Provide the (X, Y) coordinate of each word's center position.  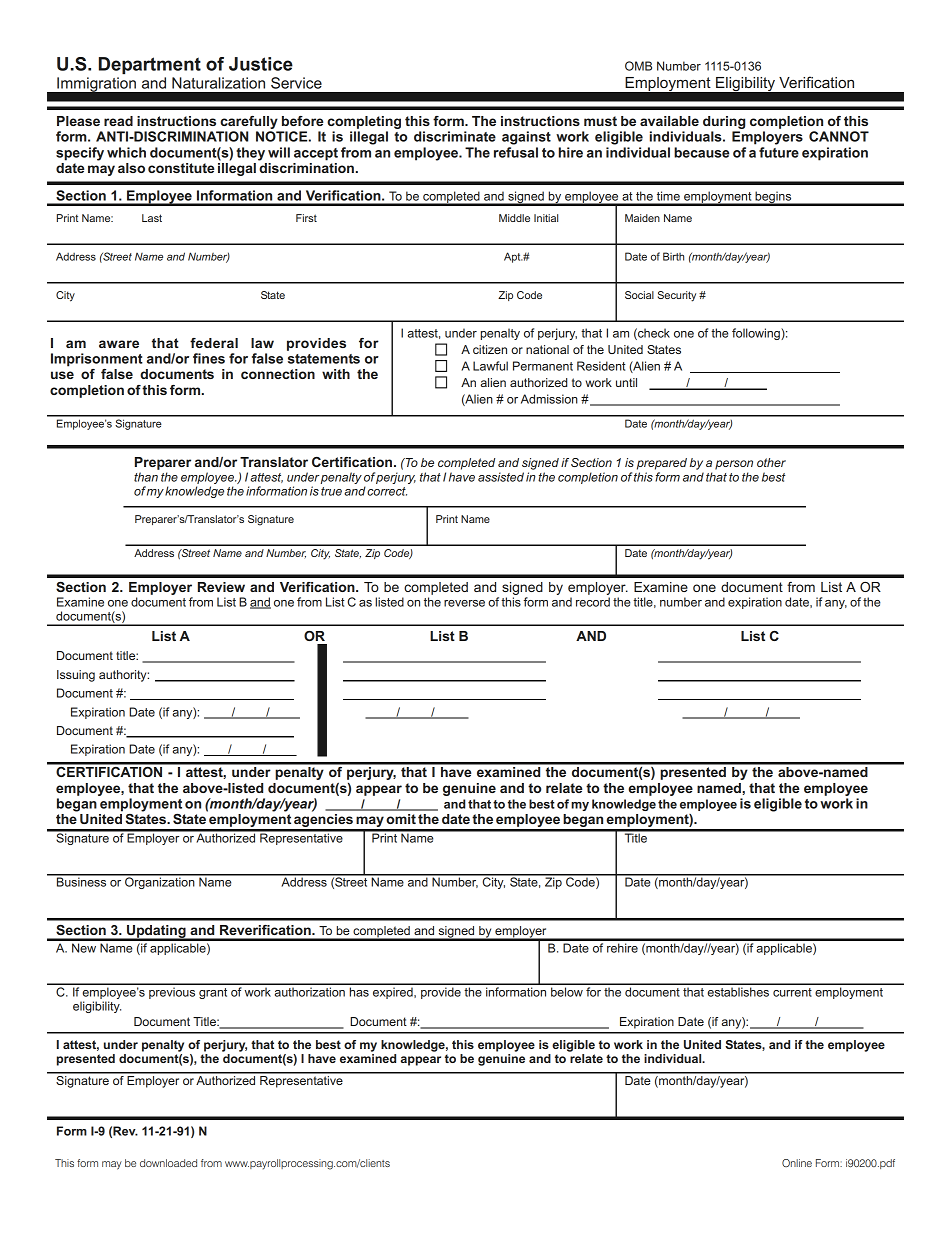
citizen (490, 349)
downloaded (168, 1163)
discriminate (455, 136)
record (593, 602)
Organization (160, 882)
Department (150, 65)
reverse (464, 603)
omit (401, 819)
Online (797, 1163)
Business (82, 881)
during (724, 124)
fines (209, 358)
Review (221, 587)
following (757, 334)
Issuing (76, 676)
